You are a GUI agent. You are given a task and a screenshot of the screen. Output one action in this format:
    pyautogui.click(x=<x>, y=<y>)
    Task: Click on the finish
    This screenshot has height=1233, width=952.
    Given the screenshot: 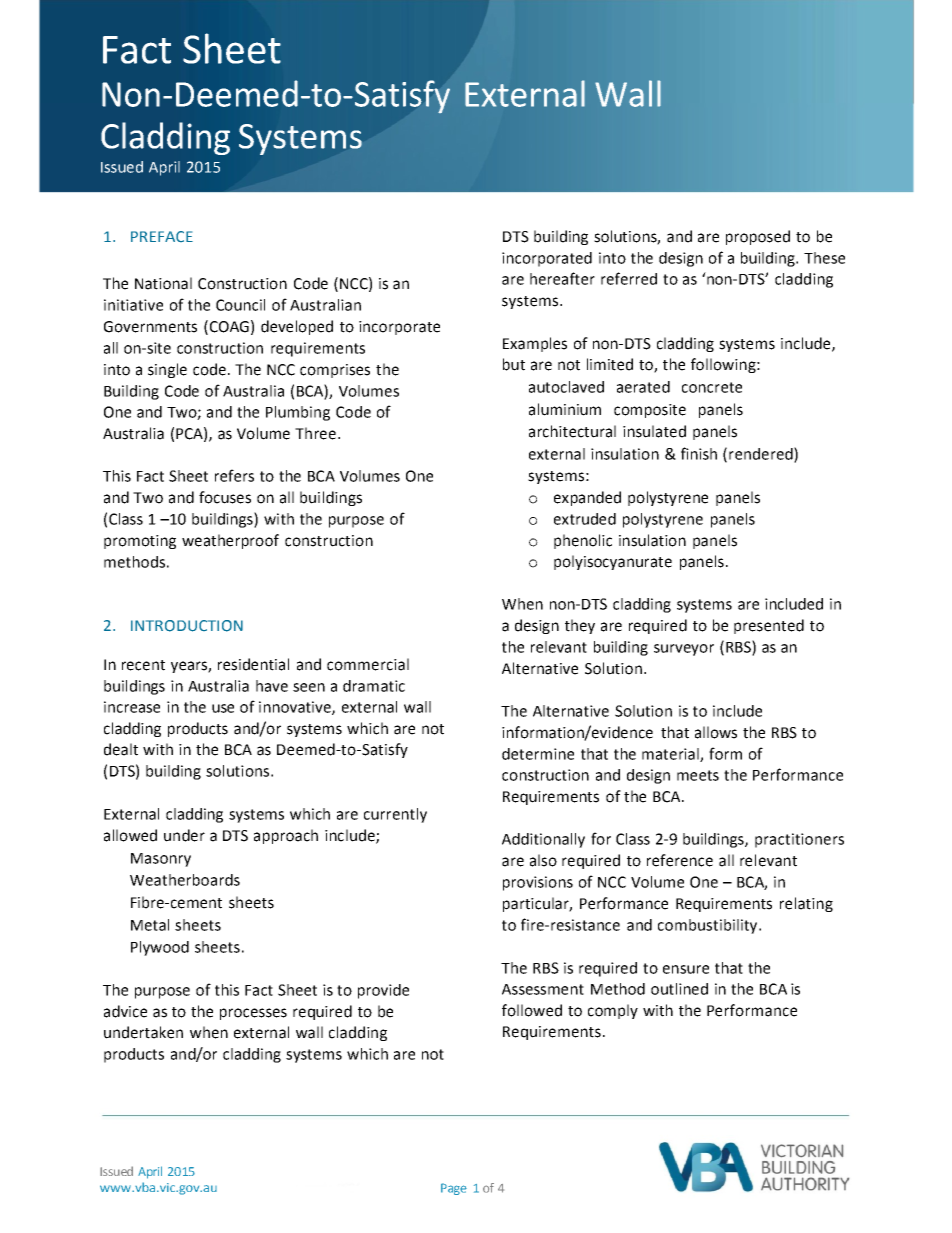 What is the action you would take?
    pyautogui.click(x=699, y=453)
